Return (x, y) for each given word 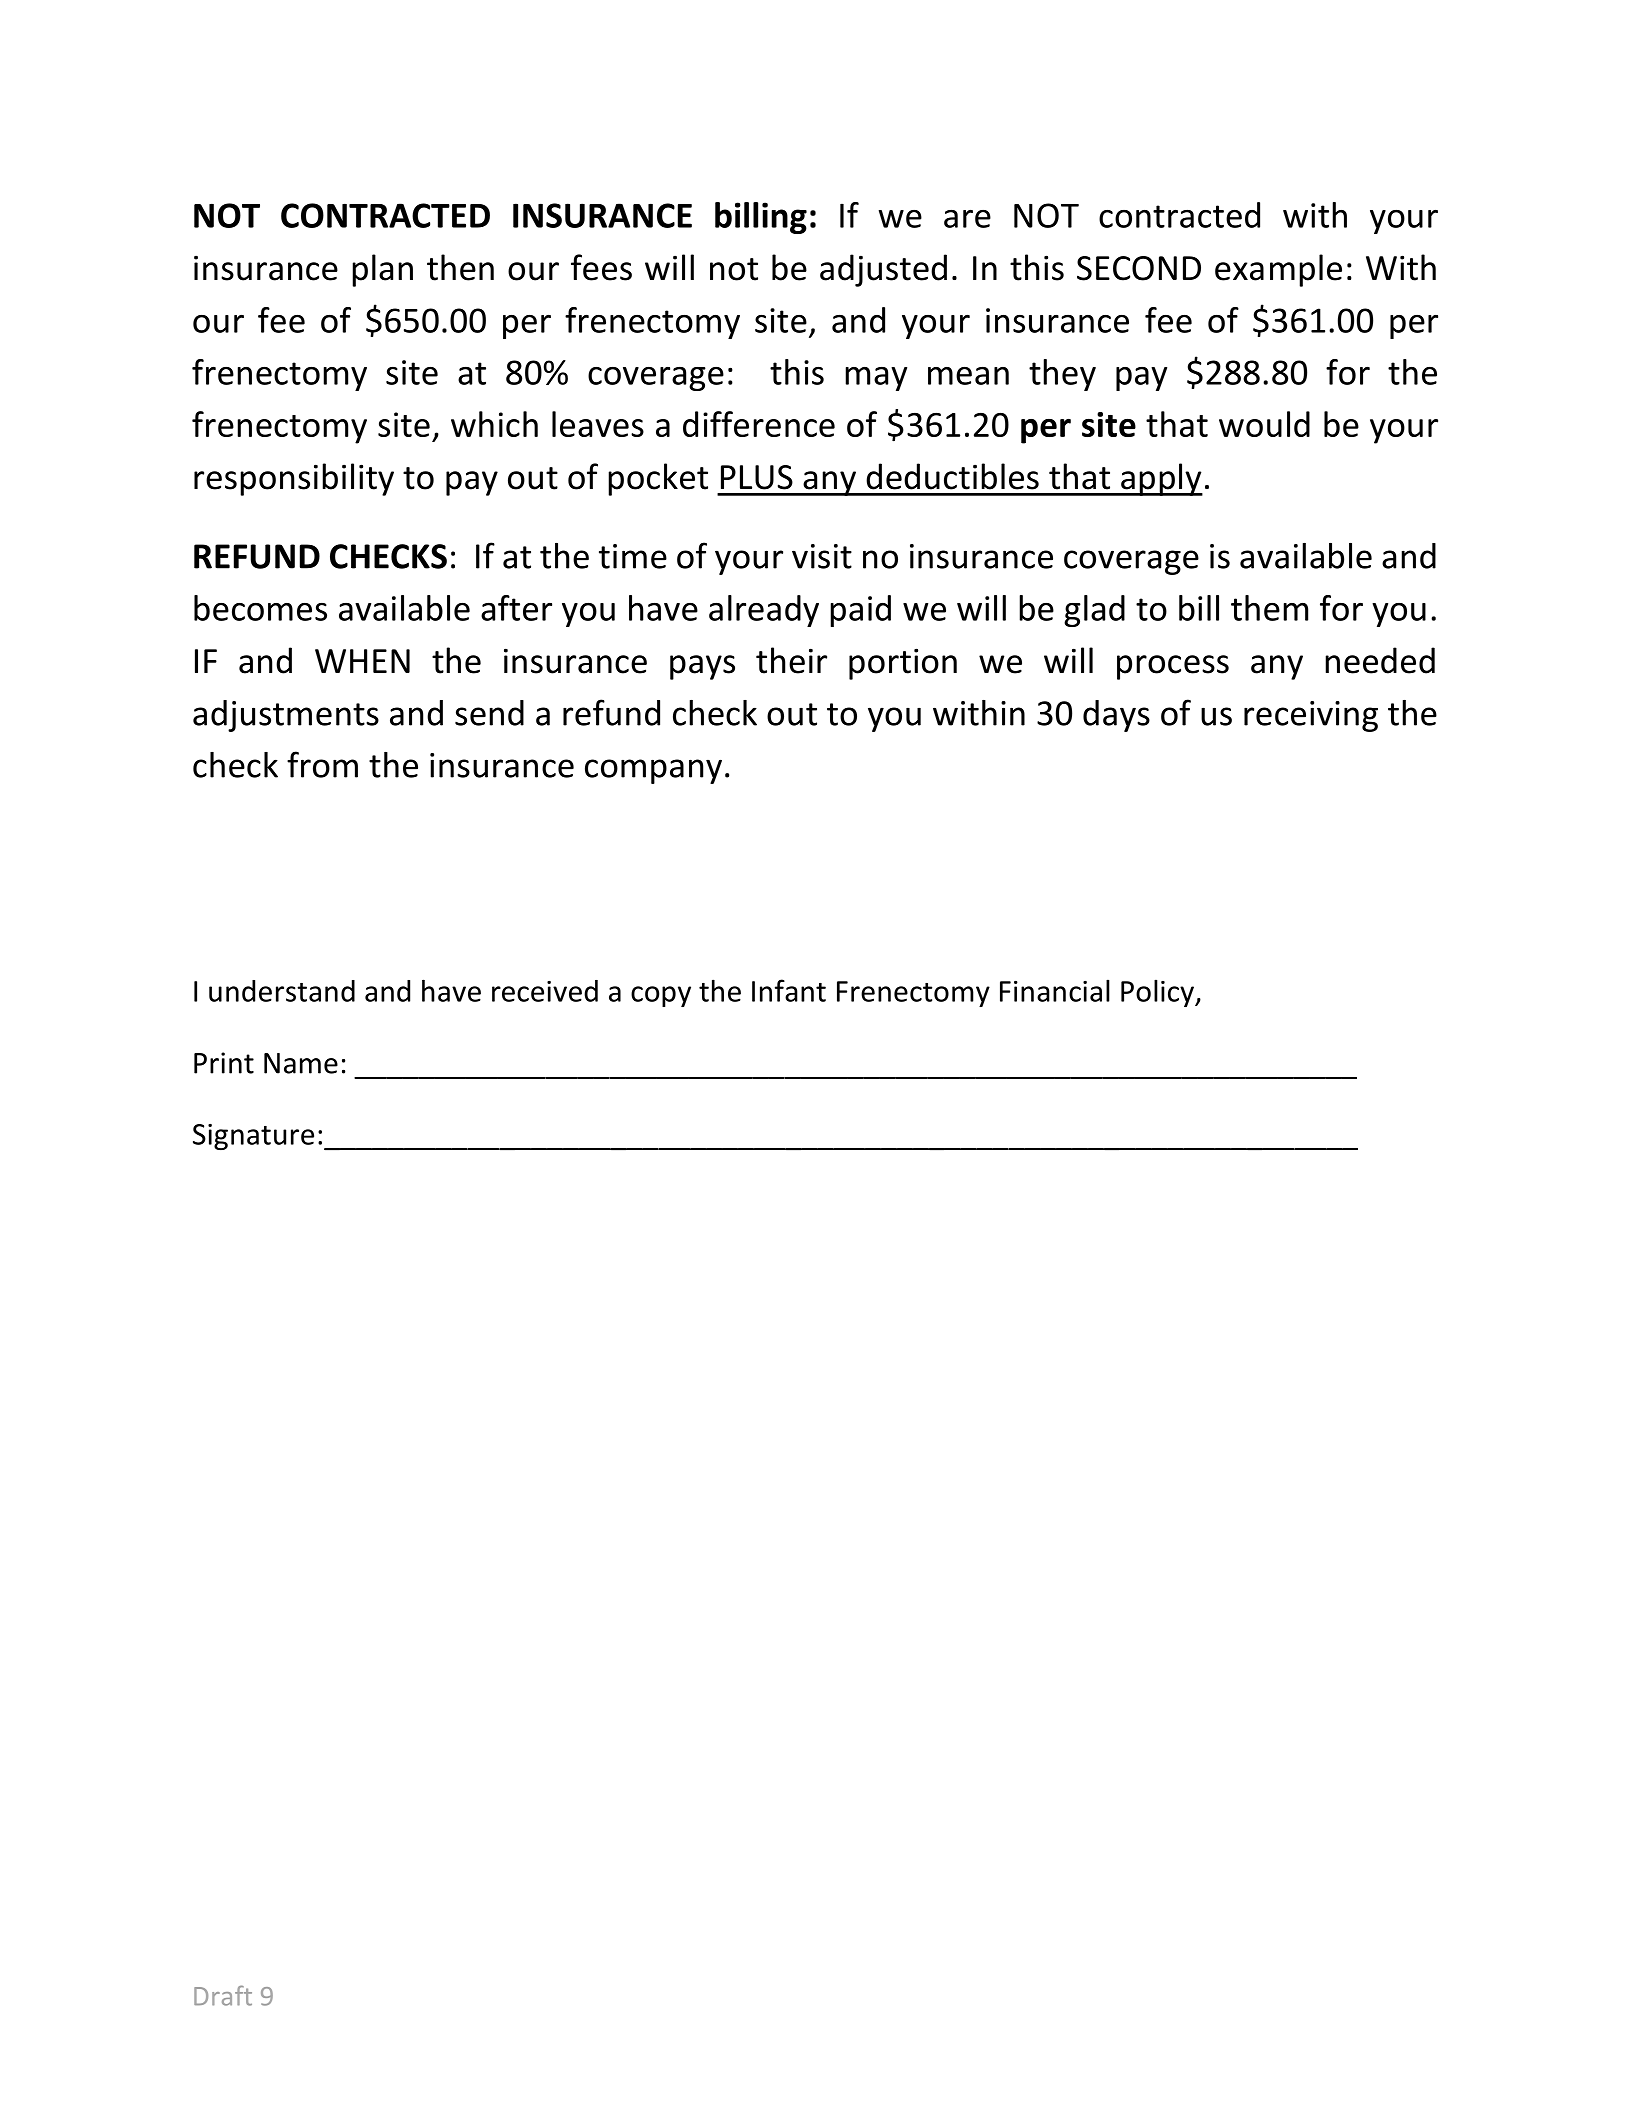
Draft (223, 1995)
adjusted (883, 270)
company (653, 771)
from (322, 764)
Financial (1055, 990)
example (1278, 270)
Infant (789, 990)
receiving (1311, 716)
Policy (1158, 993)
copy (661, 996)
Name (301, 1063)
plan (382, 270)
